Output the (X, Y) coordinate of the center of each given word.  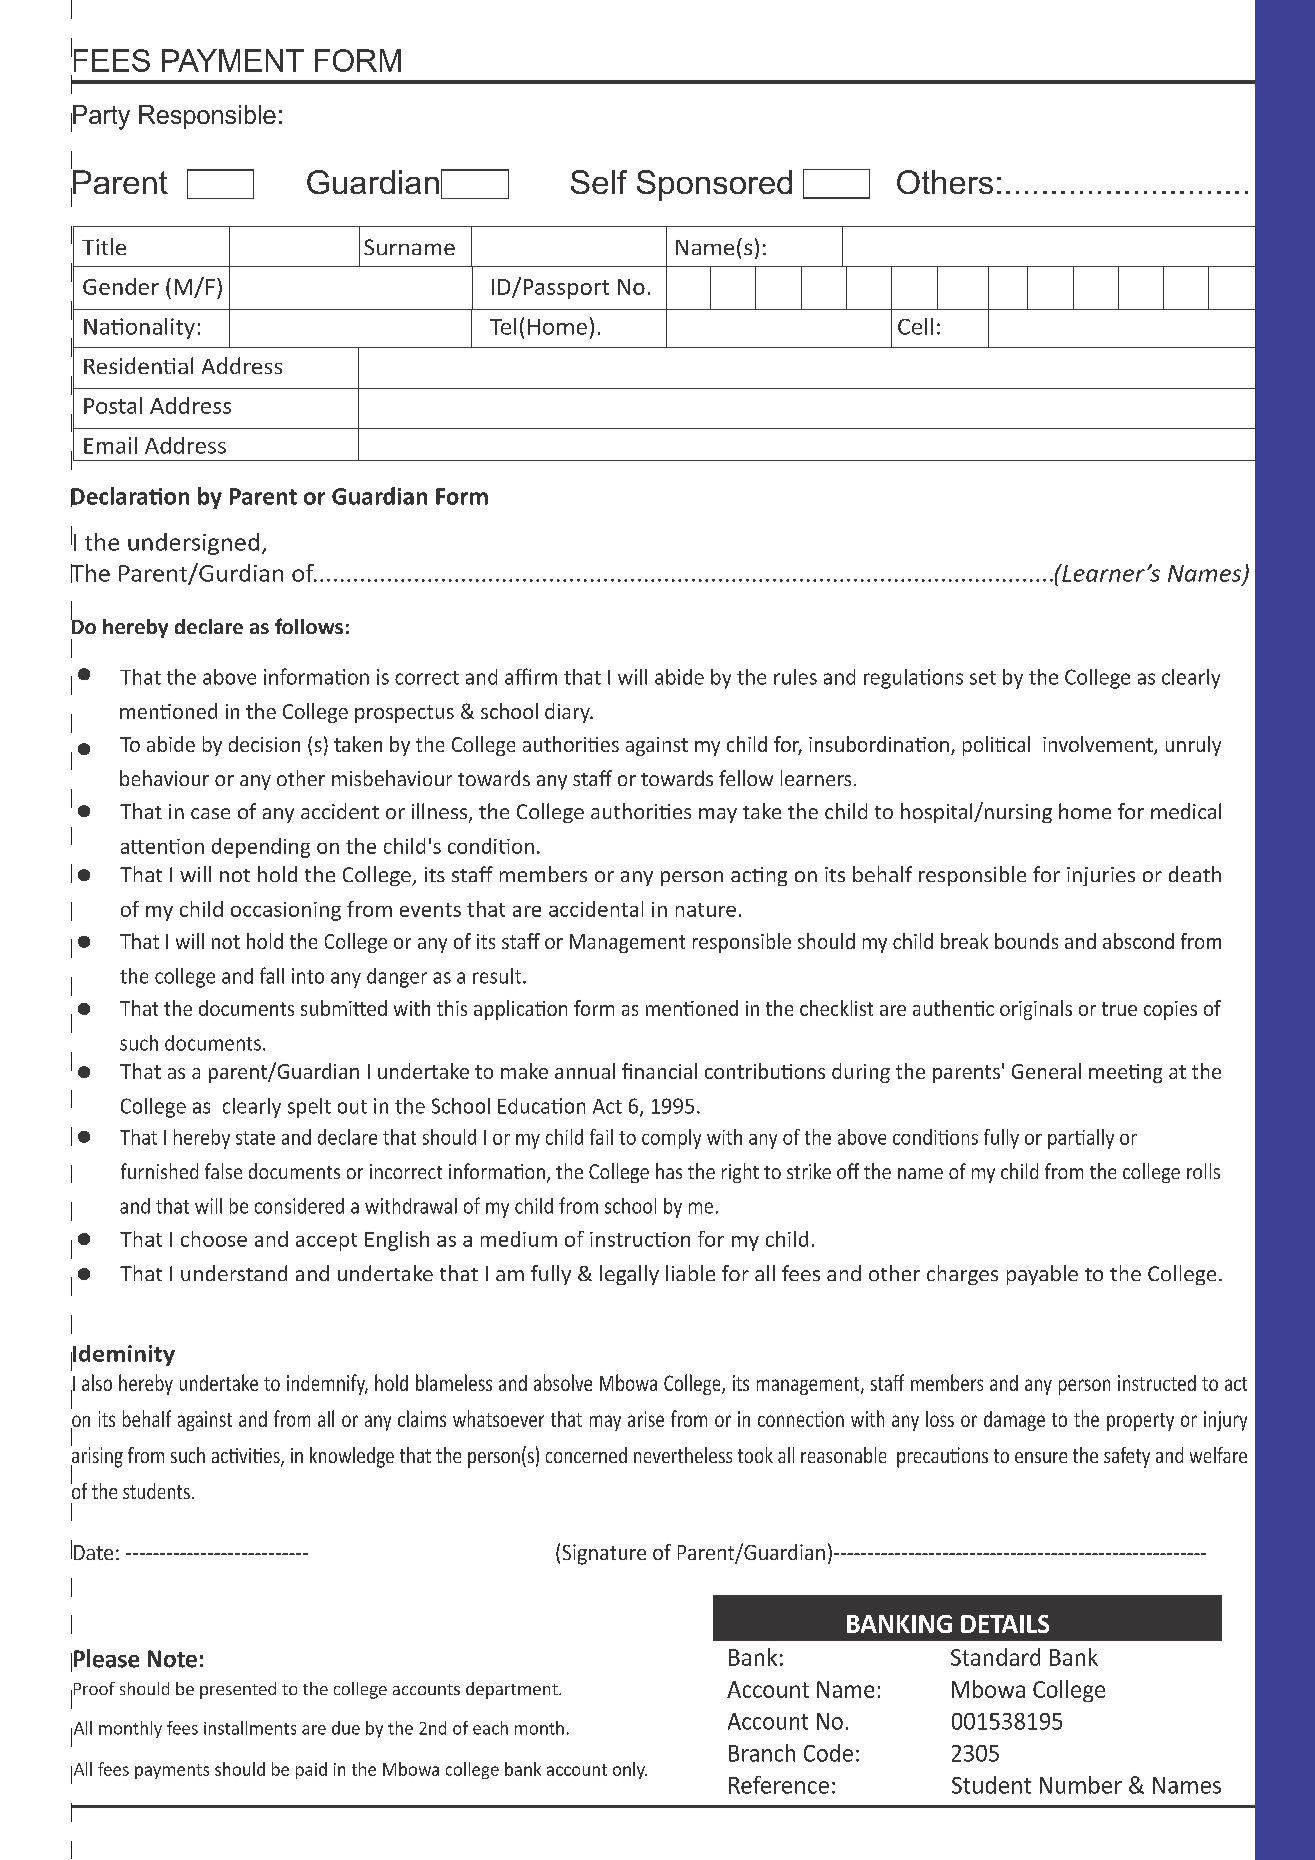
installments (250, 1728)
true (1119, 1009)
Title (104, 246)
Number (1081, 1785)
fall (272, 975)
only (630, 1770)
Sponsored (714, 185)
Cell (915, 326)
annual (585, 1071)
